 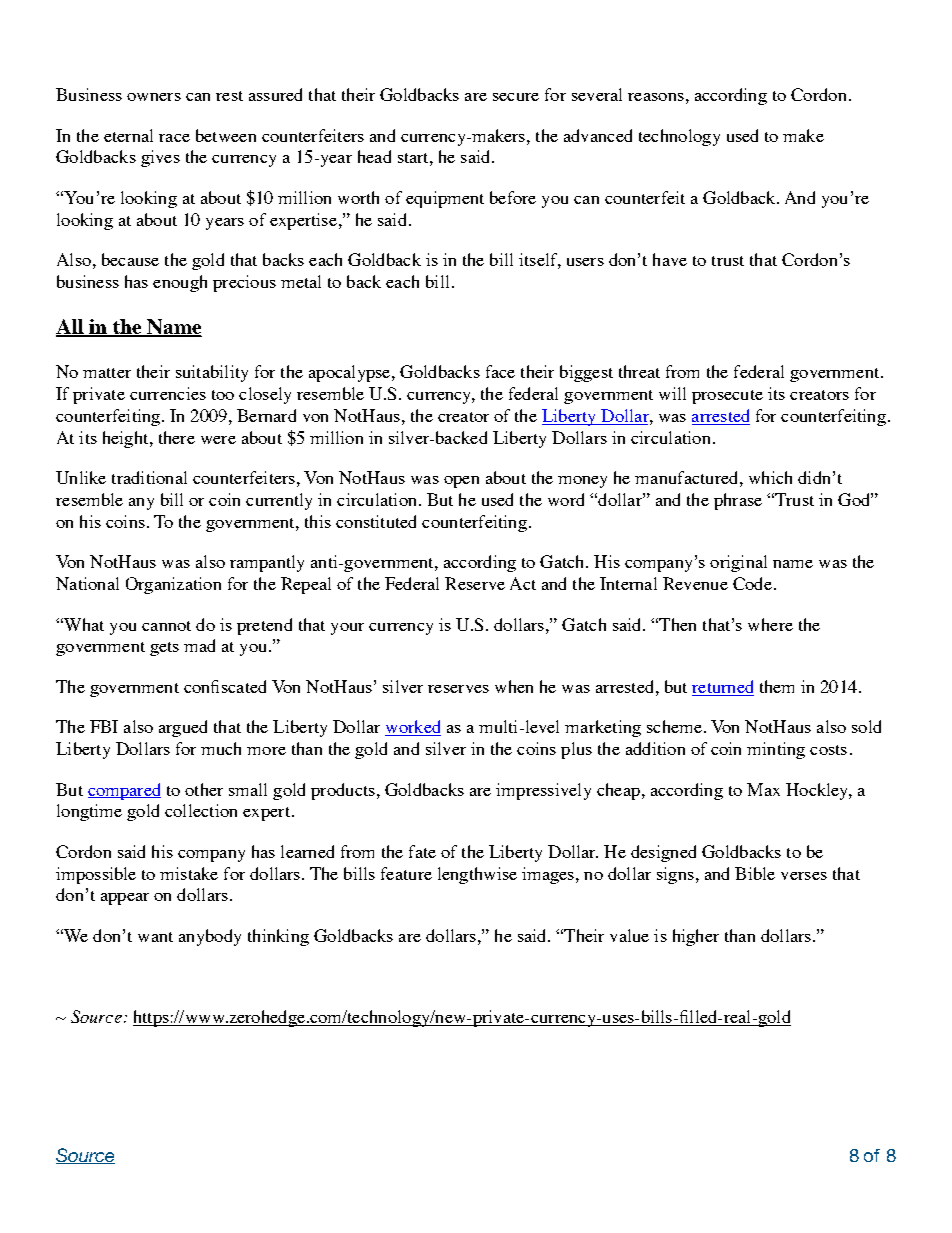 What do you see at coordinates (727, 397) in the image?
I see `prosecute` at bounding box center [727, 397].
